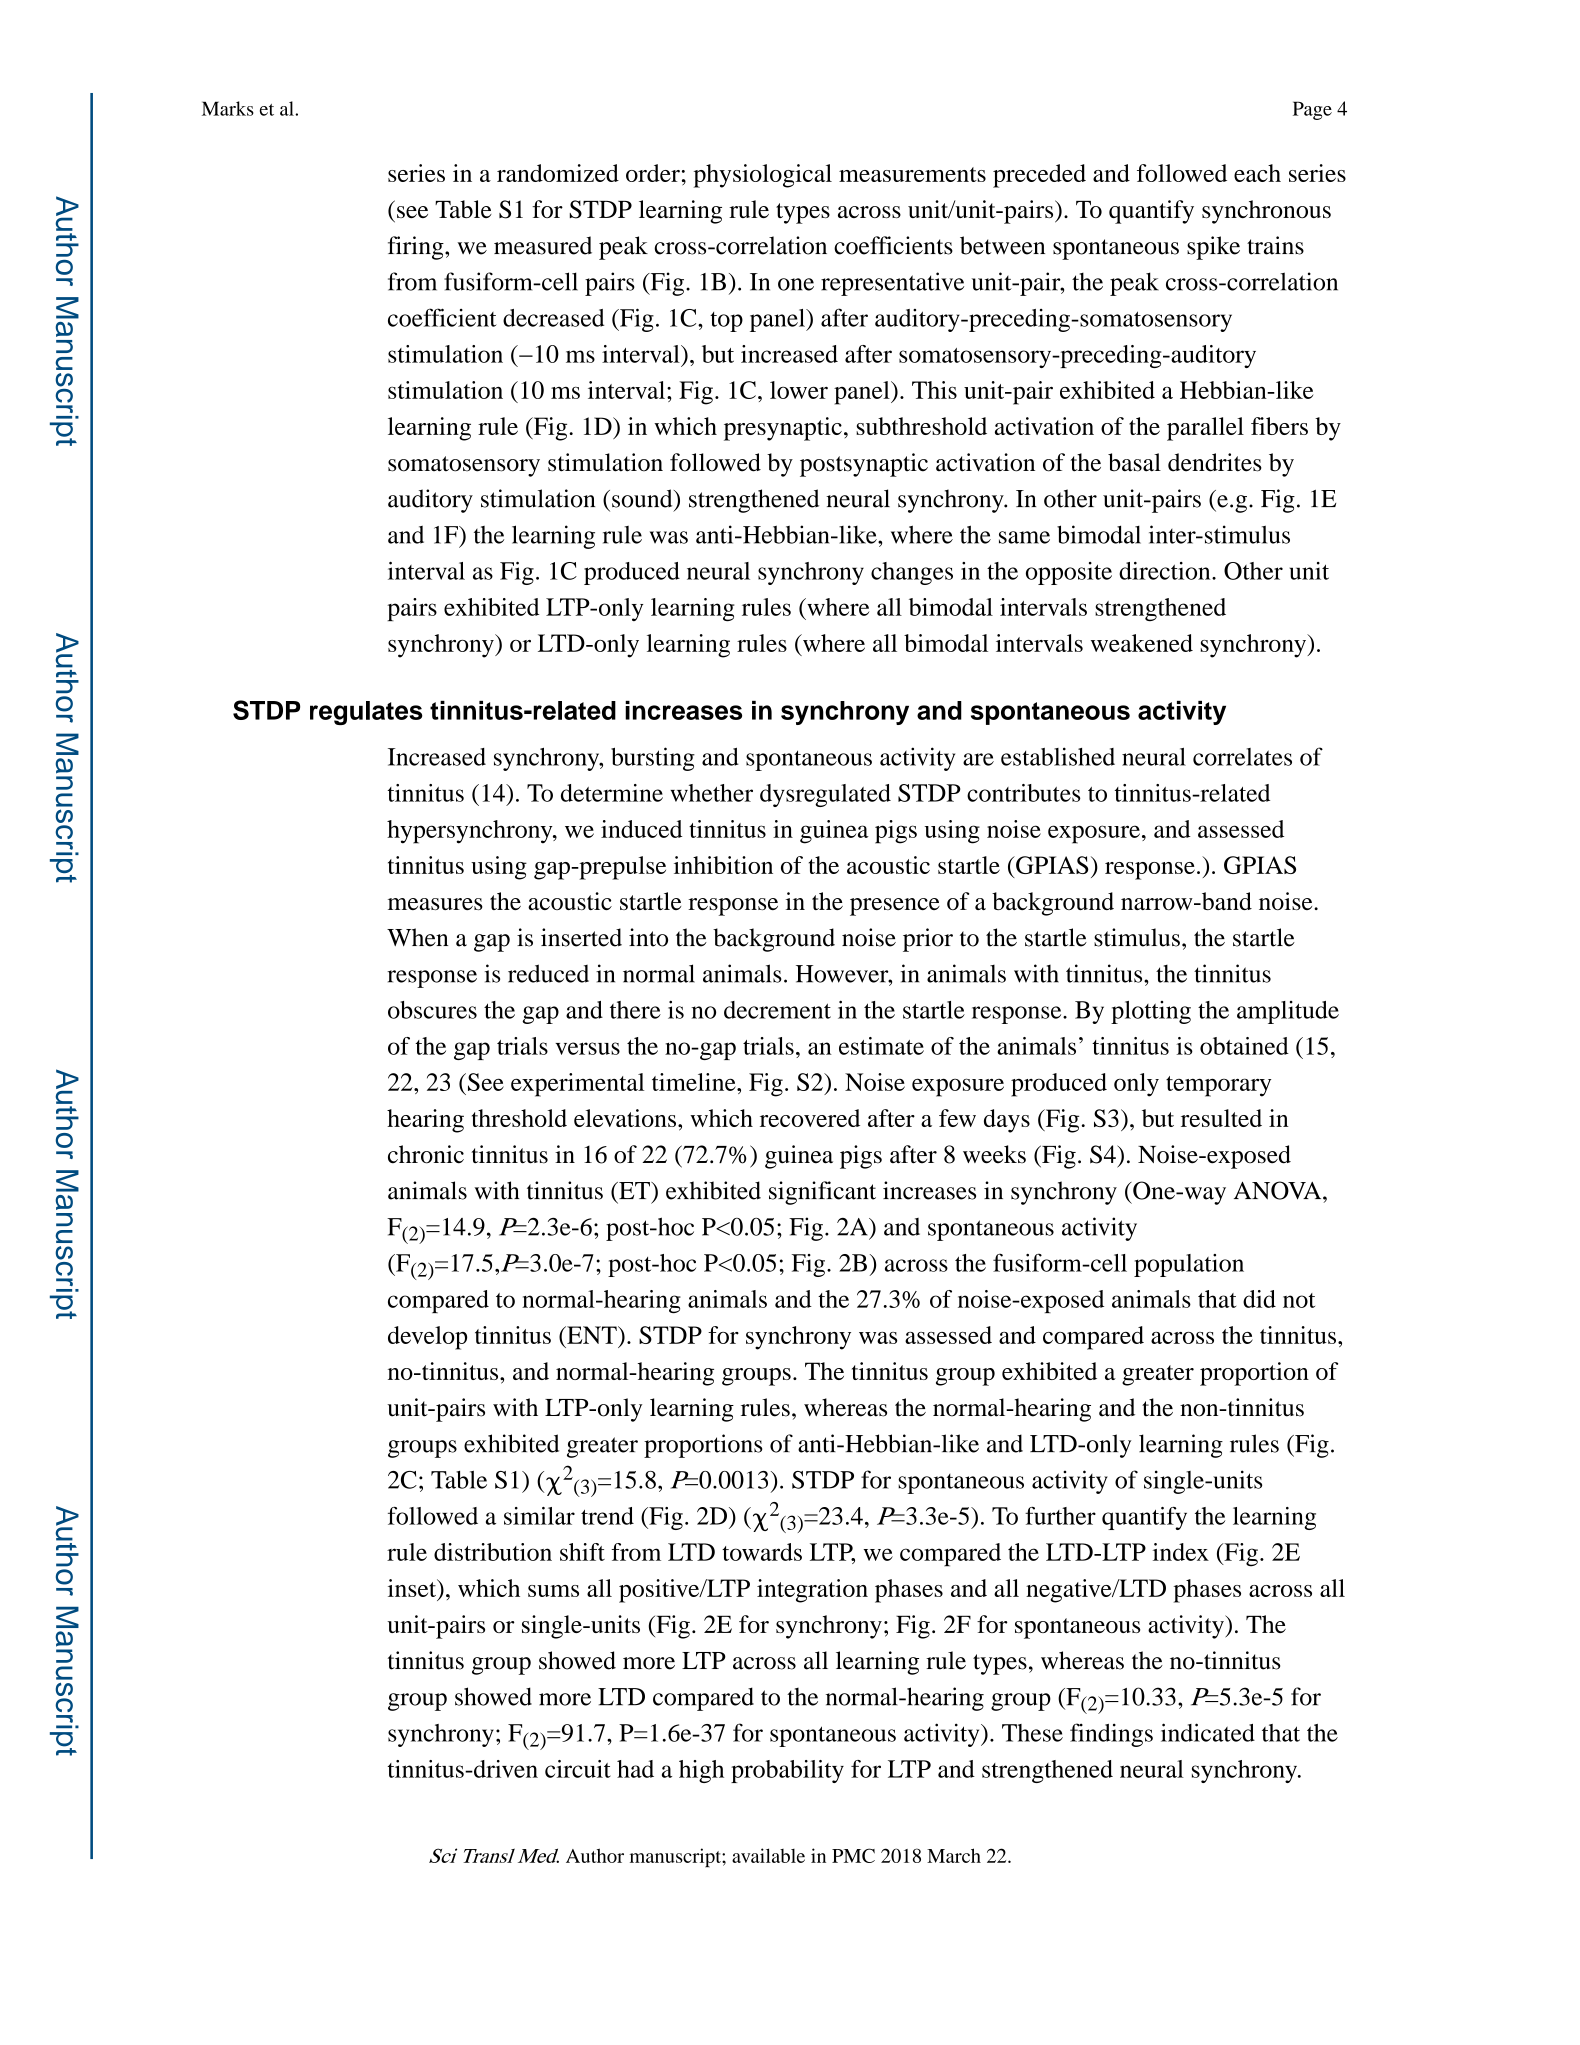  Describe the element at coordinates (427, 1338) in the image. I see `develop` at that location.
